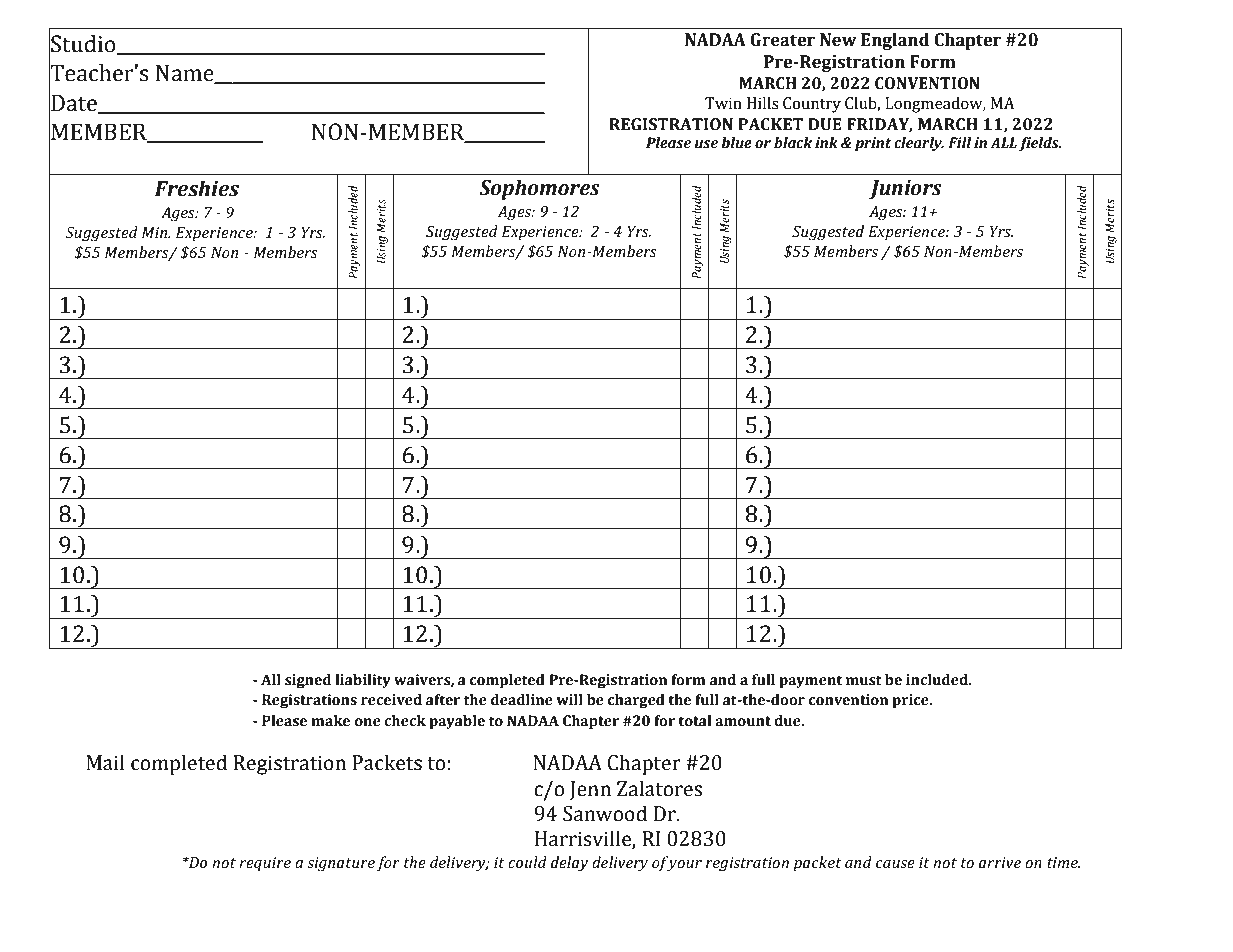 This page has width=1233, height=952. I want to click on black, so click(793, 143).
